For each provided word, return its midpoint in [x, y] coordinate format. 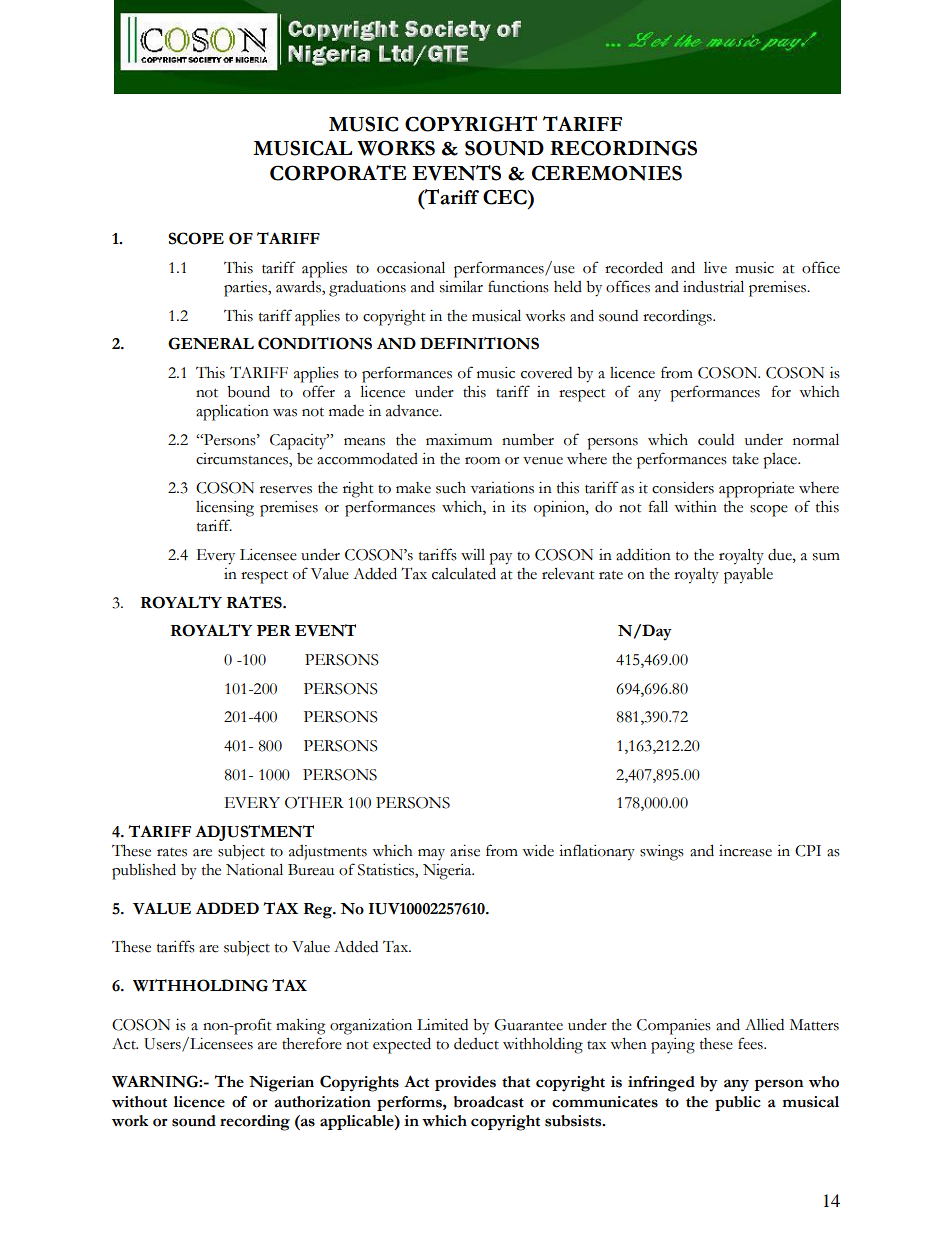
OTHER [314, 802]
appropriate [756, 490]
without [139, 1102]
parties [246, 289]
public [738, 1103]
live [715, 268]
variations [502, 488]
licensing [225, 509]
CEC [506, 197]
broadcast [489, 1102]
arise [465, 851]
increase [745, 851]
